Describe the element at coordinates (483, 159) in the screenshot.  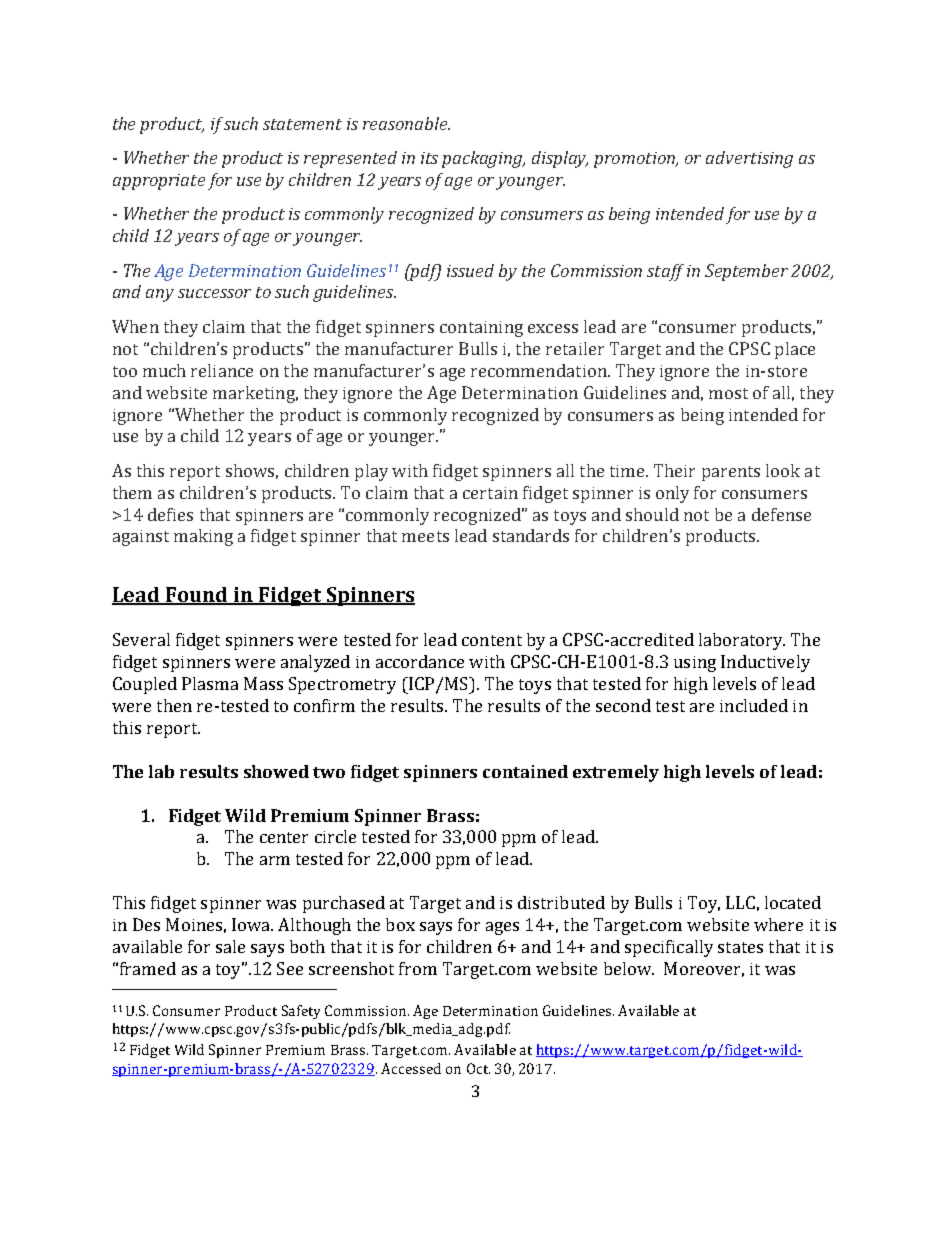
I see `packaging` at that location.
